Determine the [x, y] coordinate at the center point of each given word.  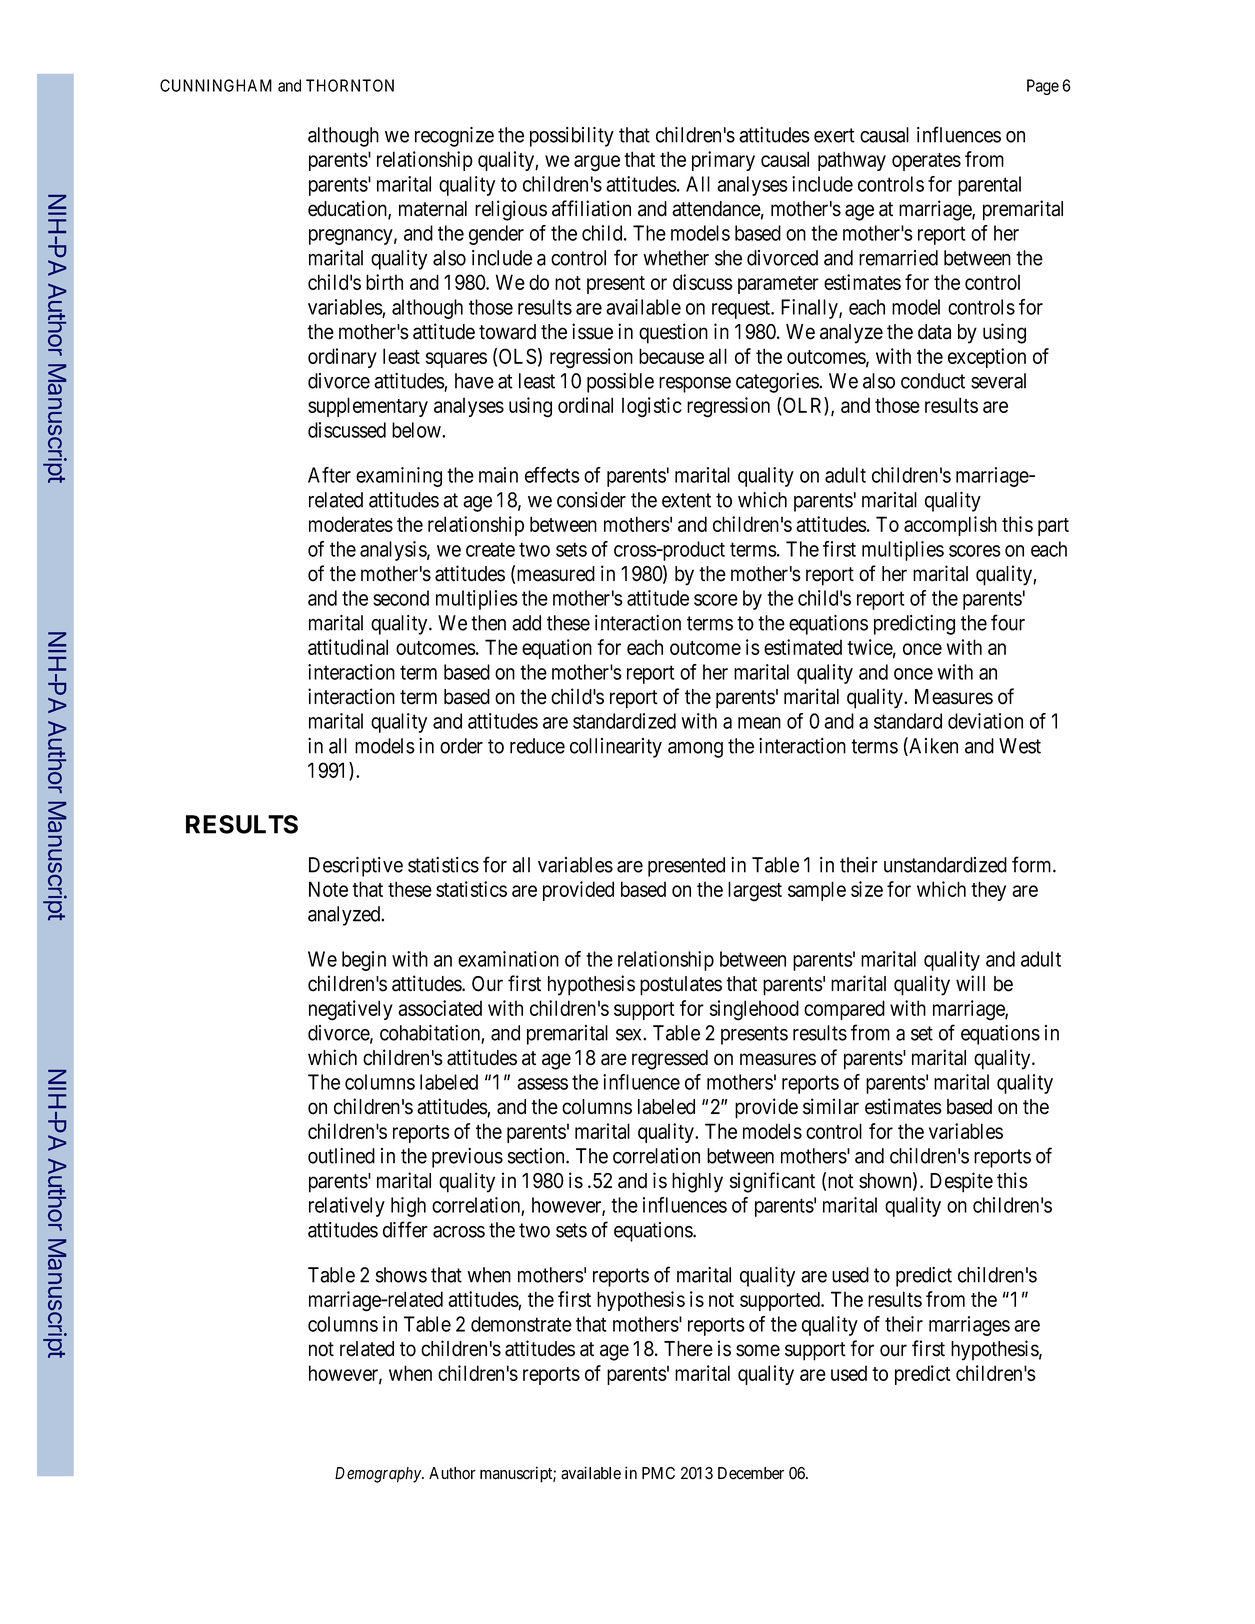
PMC [658, 1473]
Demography [379, 1475]
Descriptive [356, 867]
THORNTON [350, 85]
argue [597, 163]
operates [926, 162]
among [695, 750]
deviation [985, 721]
